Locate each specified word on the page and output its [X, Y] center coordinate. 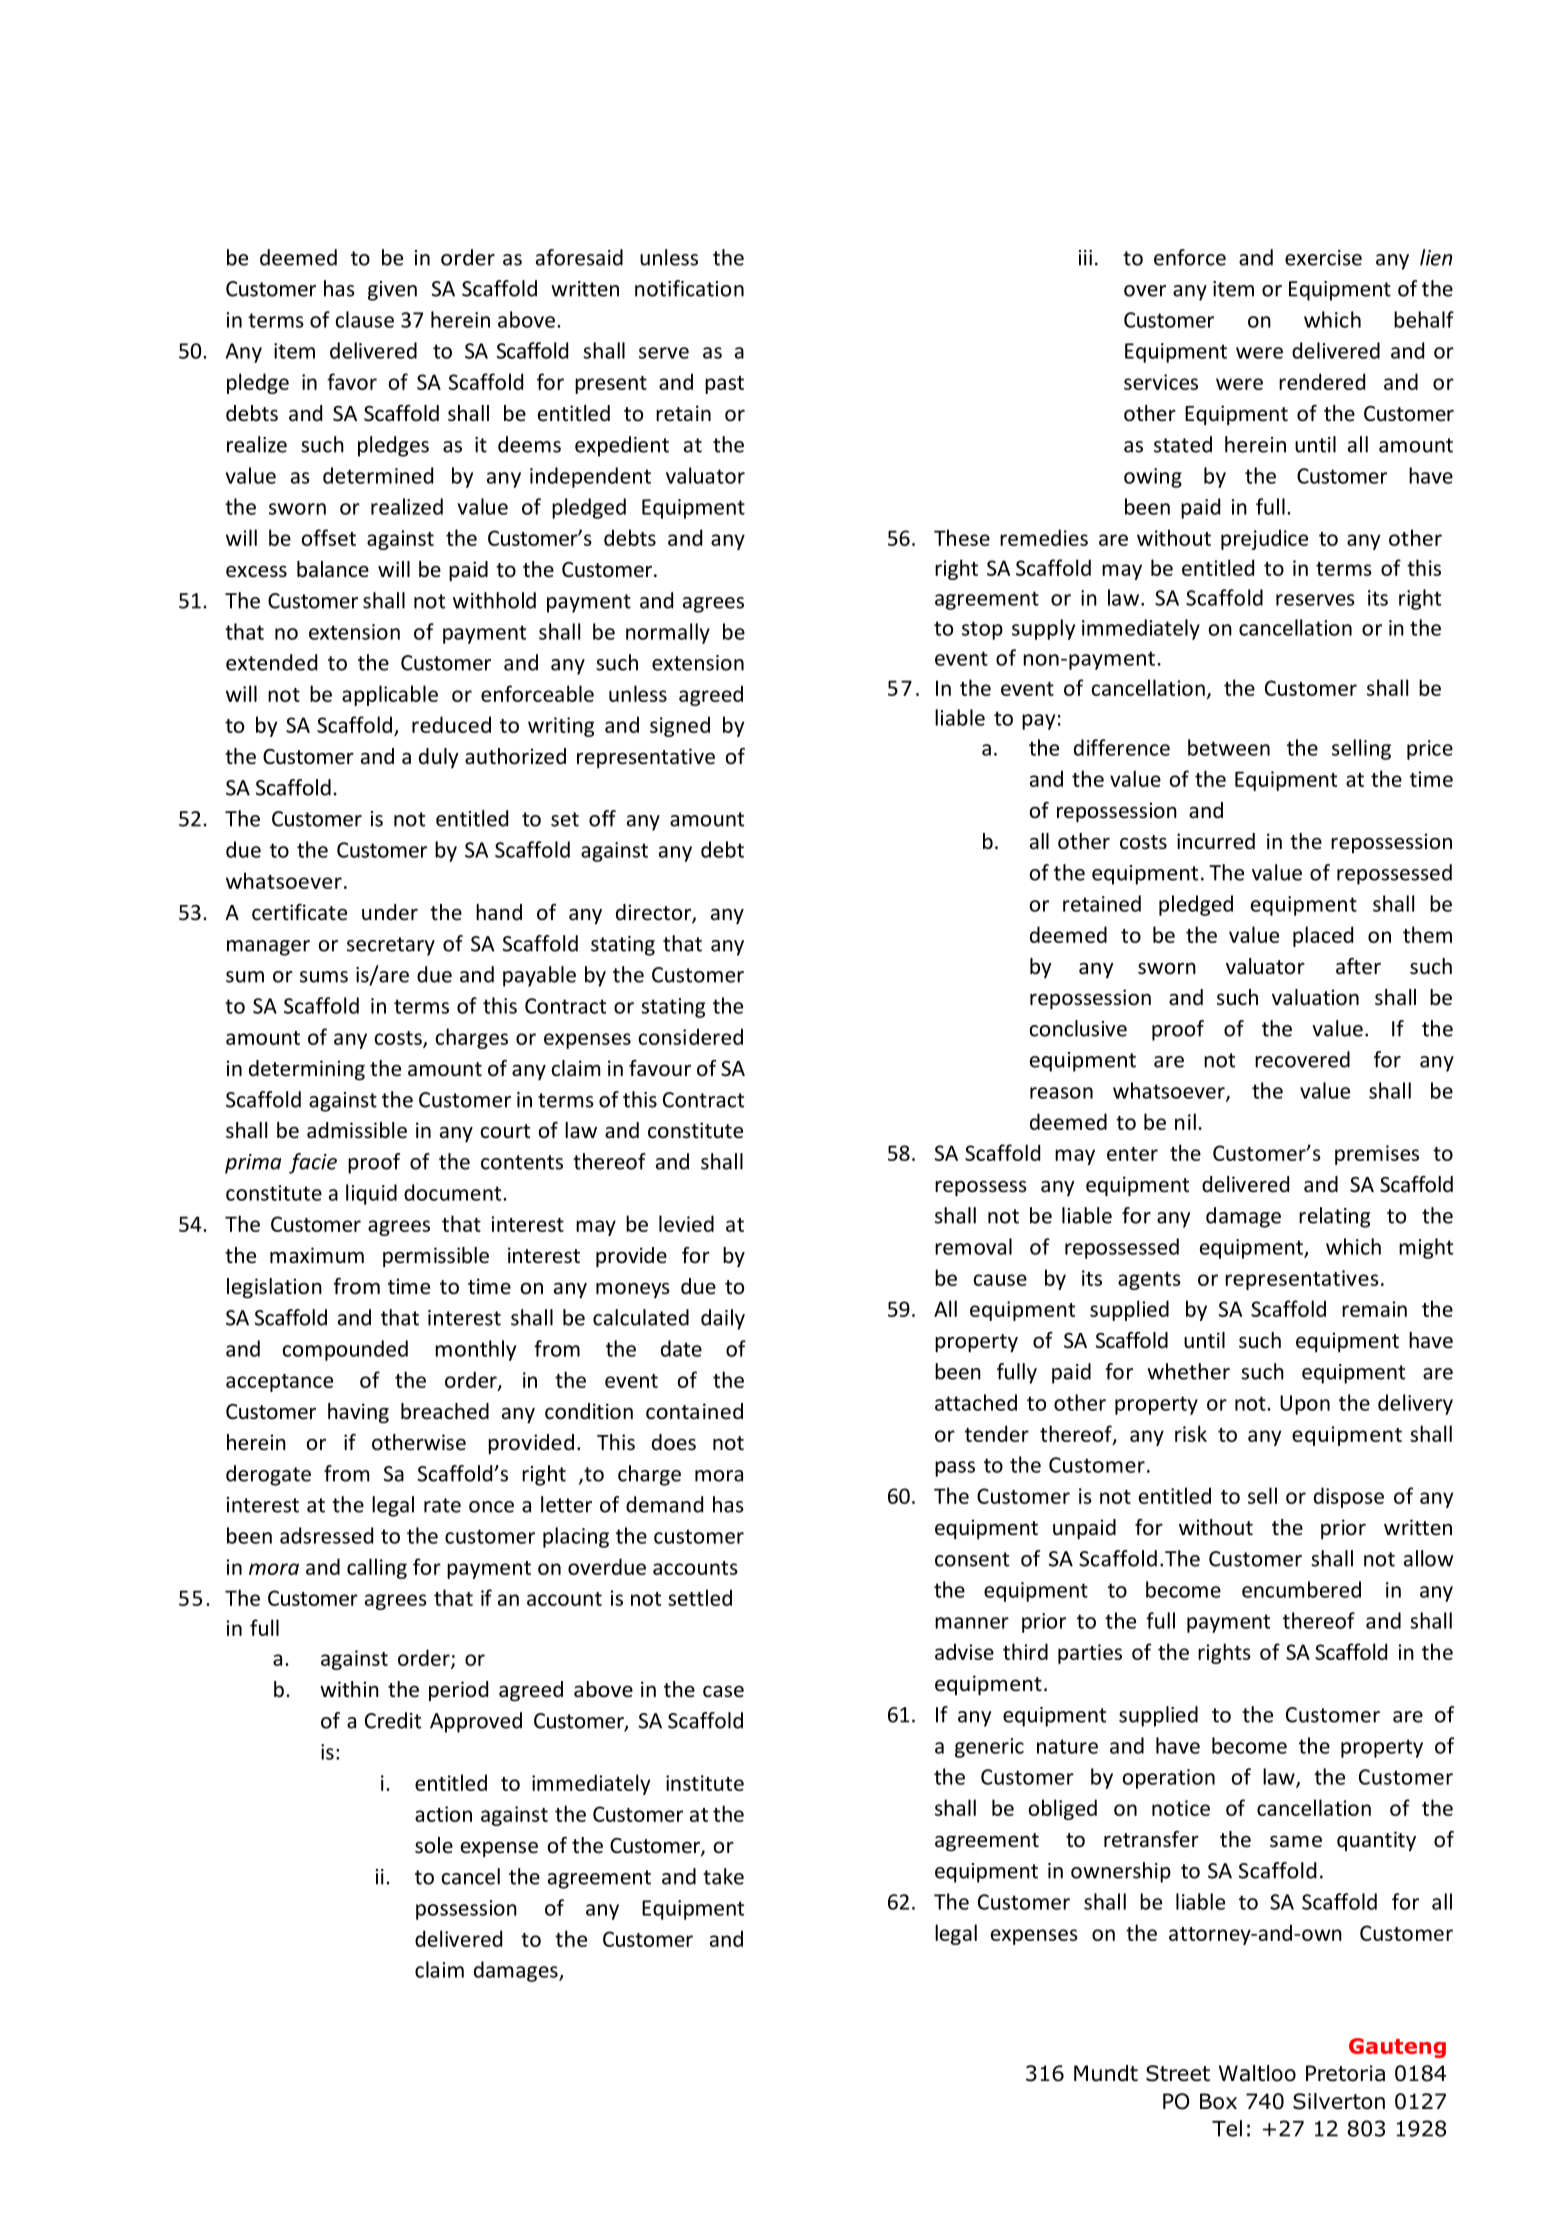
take [723, 1876]
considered [691, 1036]
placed [1323, 936]
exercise [1323, 258]
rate [442, 1505]
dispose [1349, 1497]
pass [955, 1469]
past [724, 385]
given [392, 291]
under [390, 912]
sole [434, 1845]
